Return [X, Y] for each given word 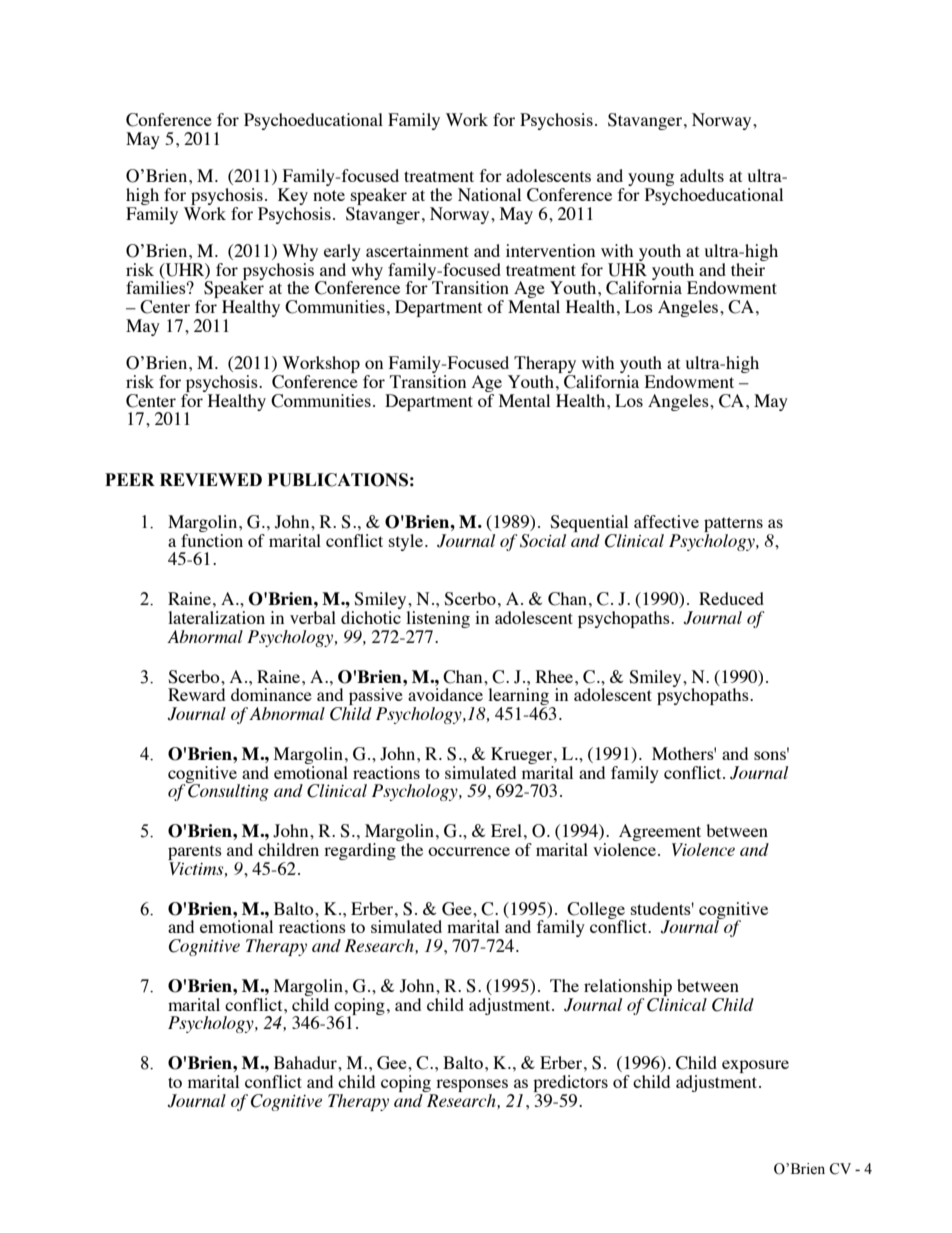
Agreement [659, 834]
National [489, 194]
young [651, 181]
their [748, 269]
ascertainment [417, 250]
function [212, 539]
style [406, 542]
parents [195, 854]
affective [666, 521]
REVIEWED [211, 479]
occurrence [469, 851]
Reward [196, 694]
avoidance [445, 694]
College [596, 911]
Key [293, 198]
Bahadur [306, 1062]
